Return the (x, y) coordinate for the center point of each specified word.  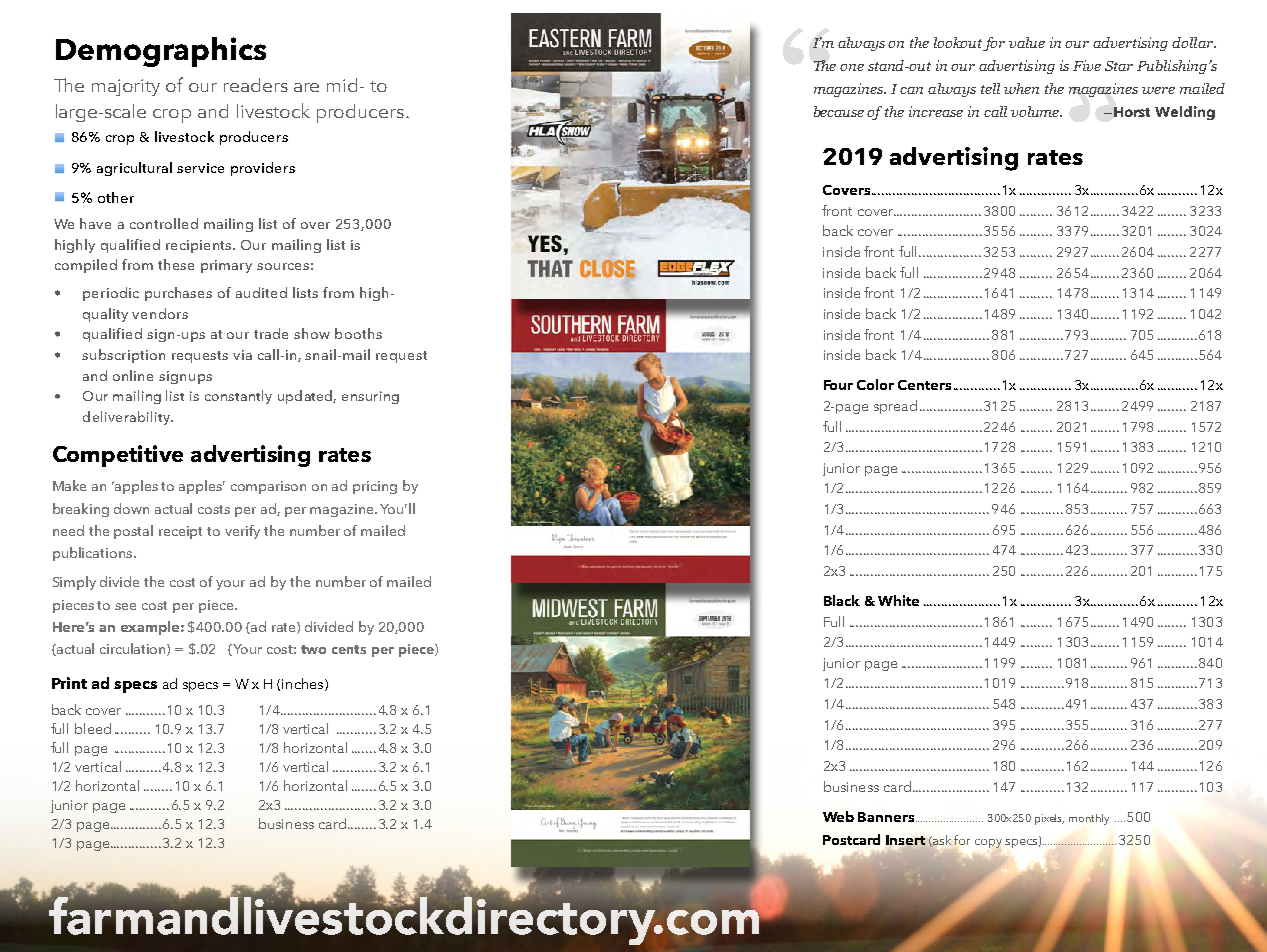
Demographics (161, 52)
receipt (180, 532)
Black (842, 600)
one (852, 67)
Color (875, 384)
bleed (93, 728)
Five (1087, 65)
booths (358, 333)
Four (838, 385)
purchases (178, 294)
